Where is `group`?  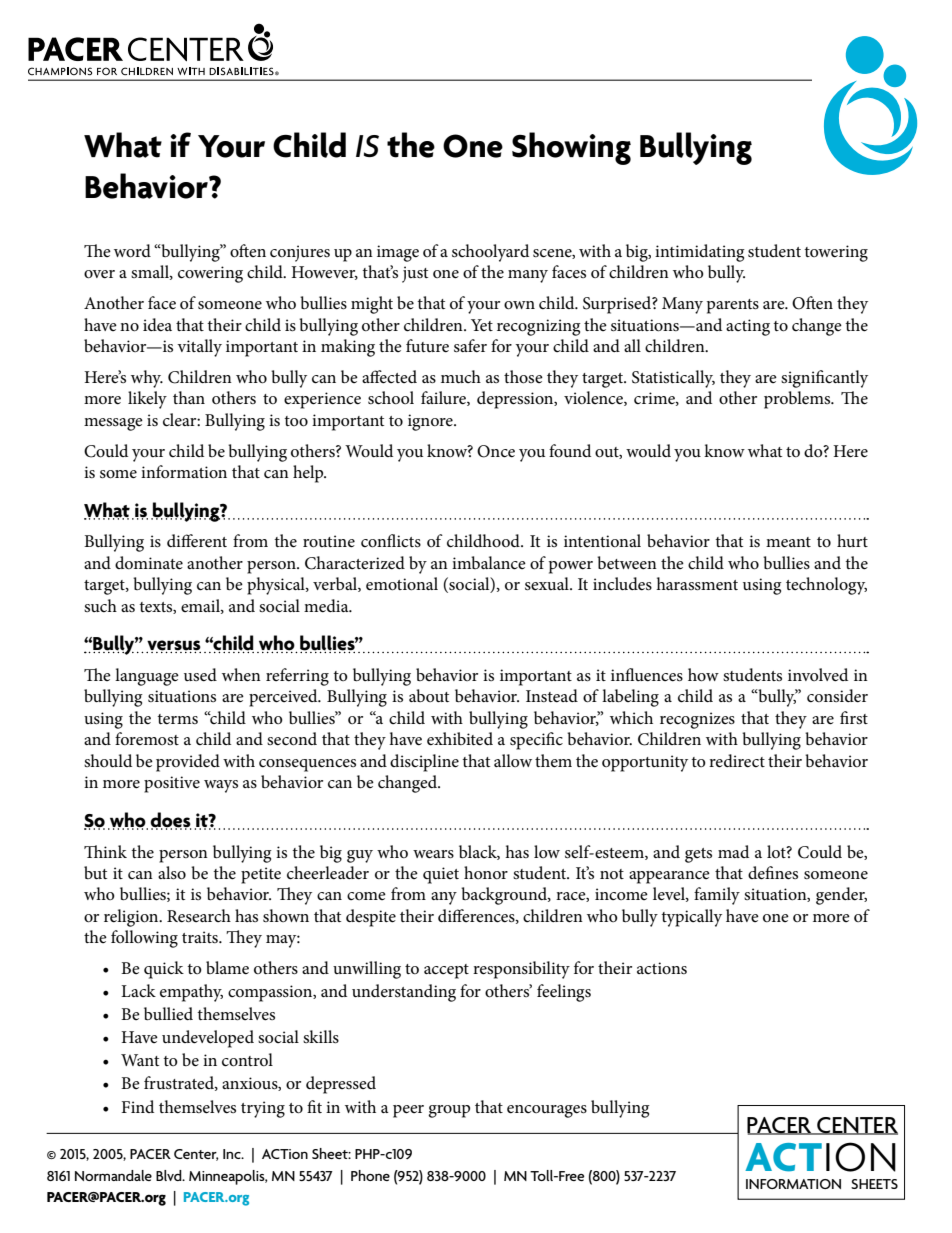 group is located at coordinates (449, 1111).
